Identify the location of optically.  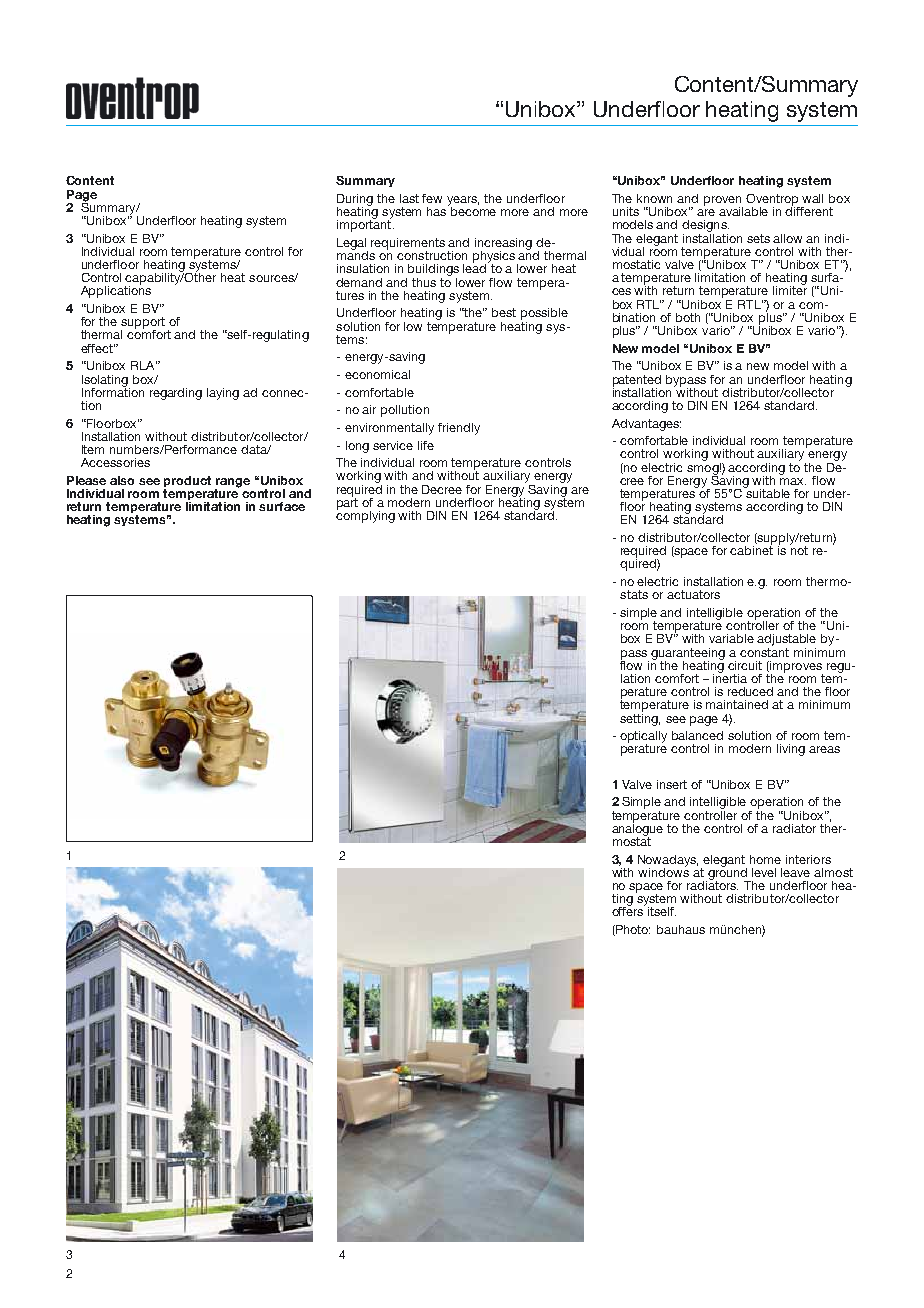
(643, 738).
